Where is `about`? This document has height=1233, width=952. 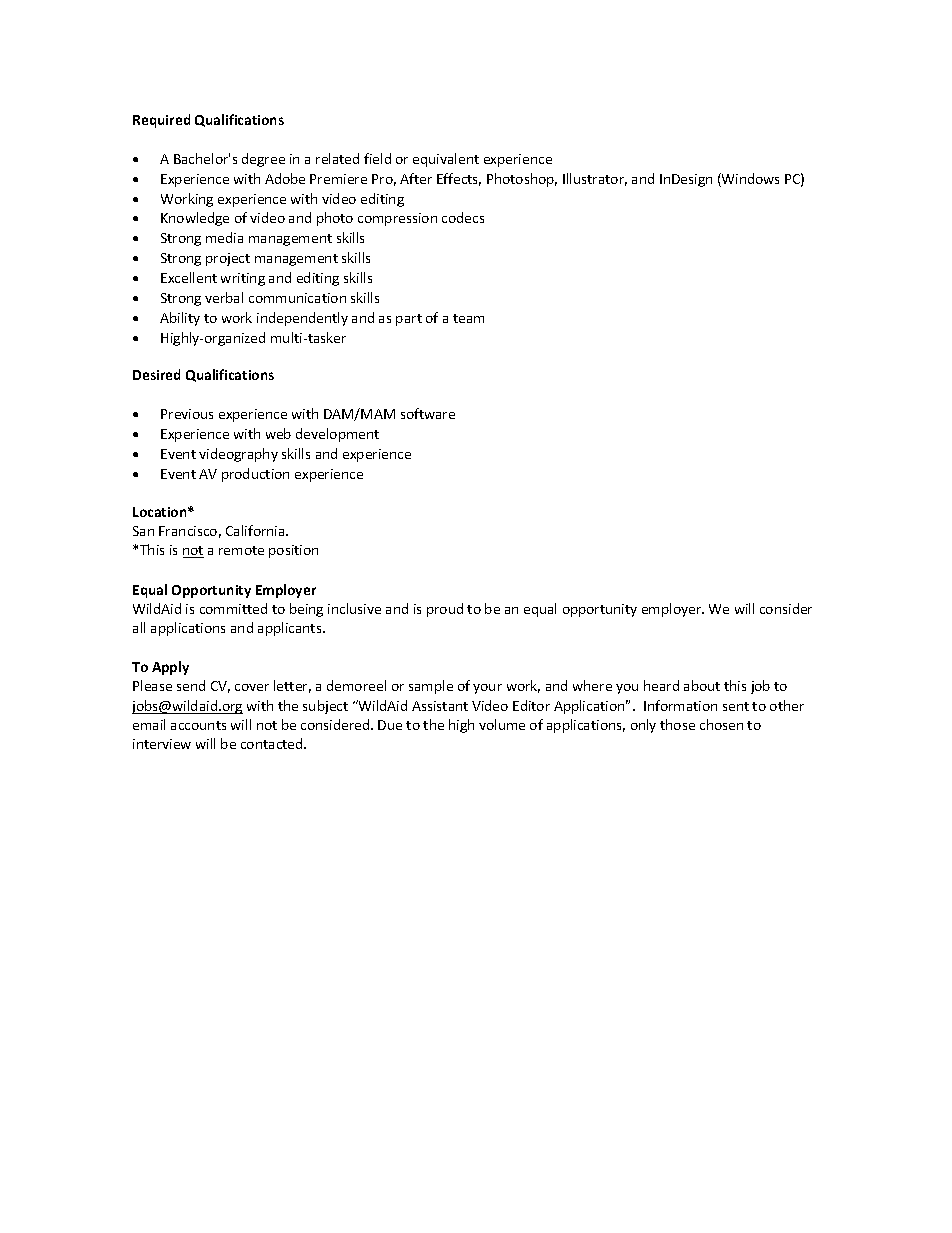
about is located at coordinates (702, 685).
